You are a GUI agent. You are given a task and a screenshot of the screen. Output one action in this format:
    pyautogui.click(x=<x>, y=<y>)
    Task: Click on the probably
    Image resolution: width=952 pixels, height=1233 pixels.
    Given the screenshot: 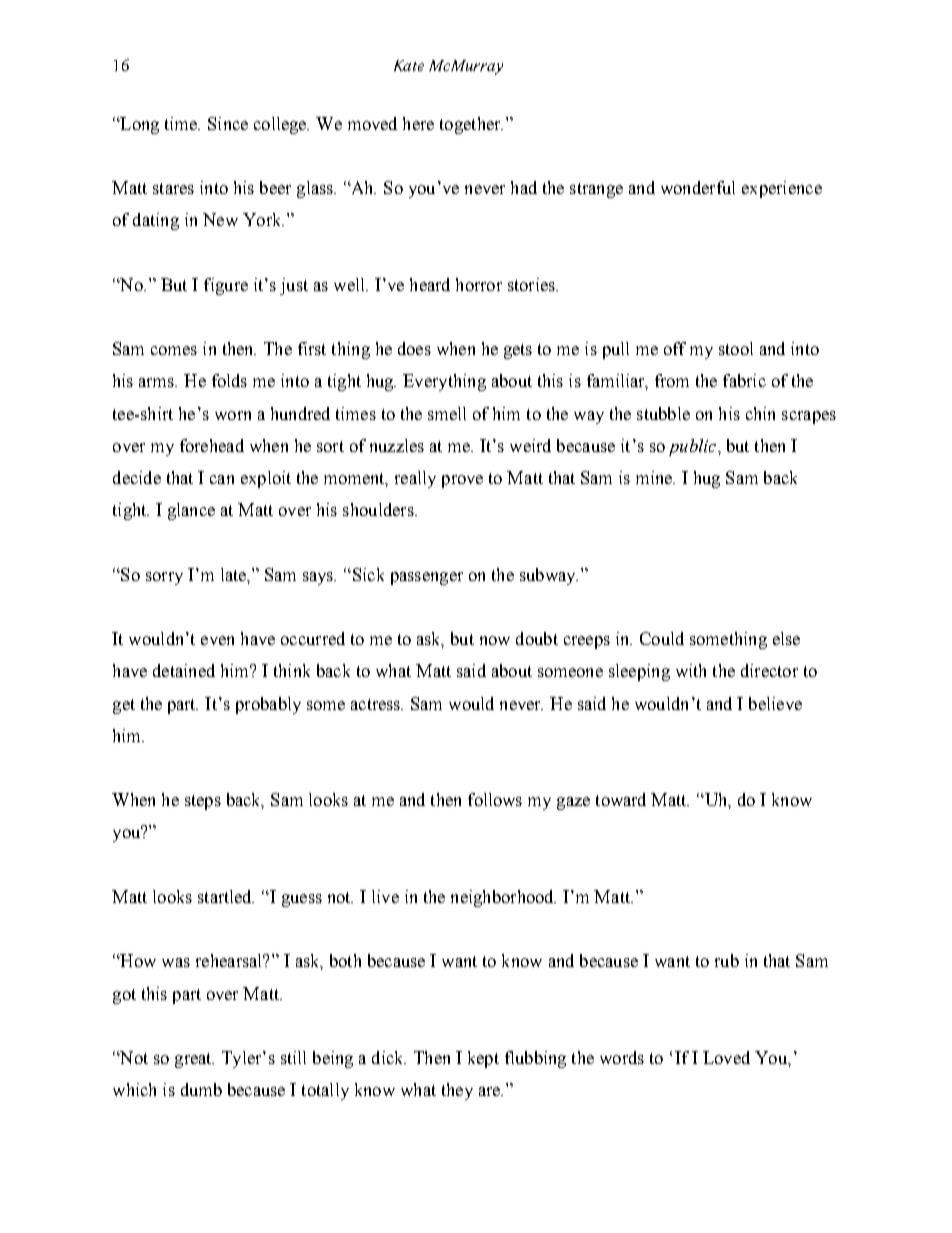 What is the action you would take?
    pyautogui.click(x=268, y=705)
